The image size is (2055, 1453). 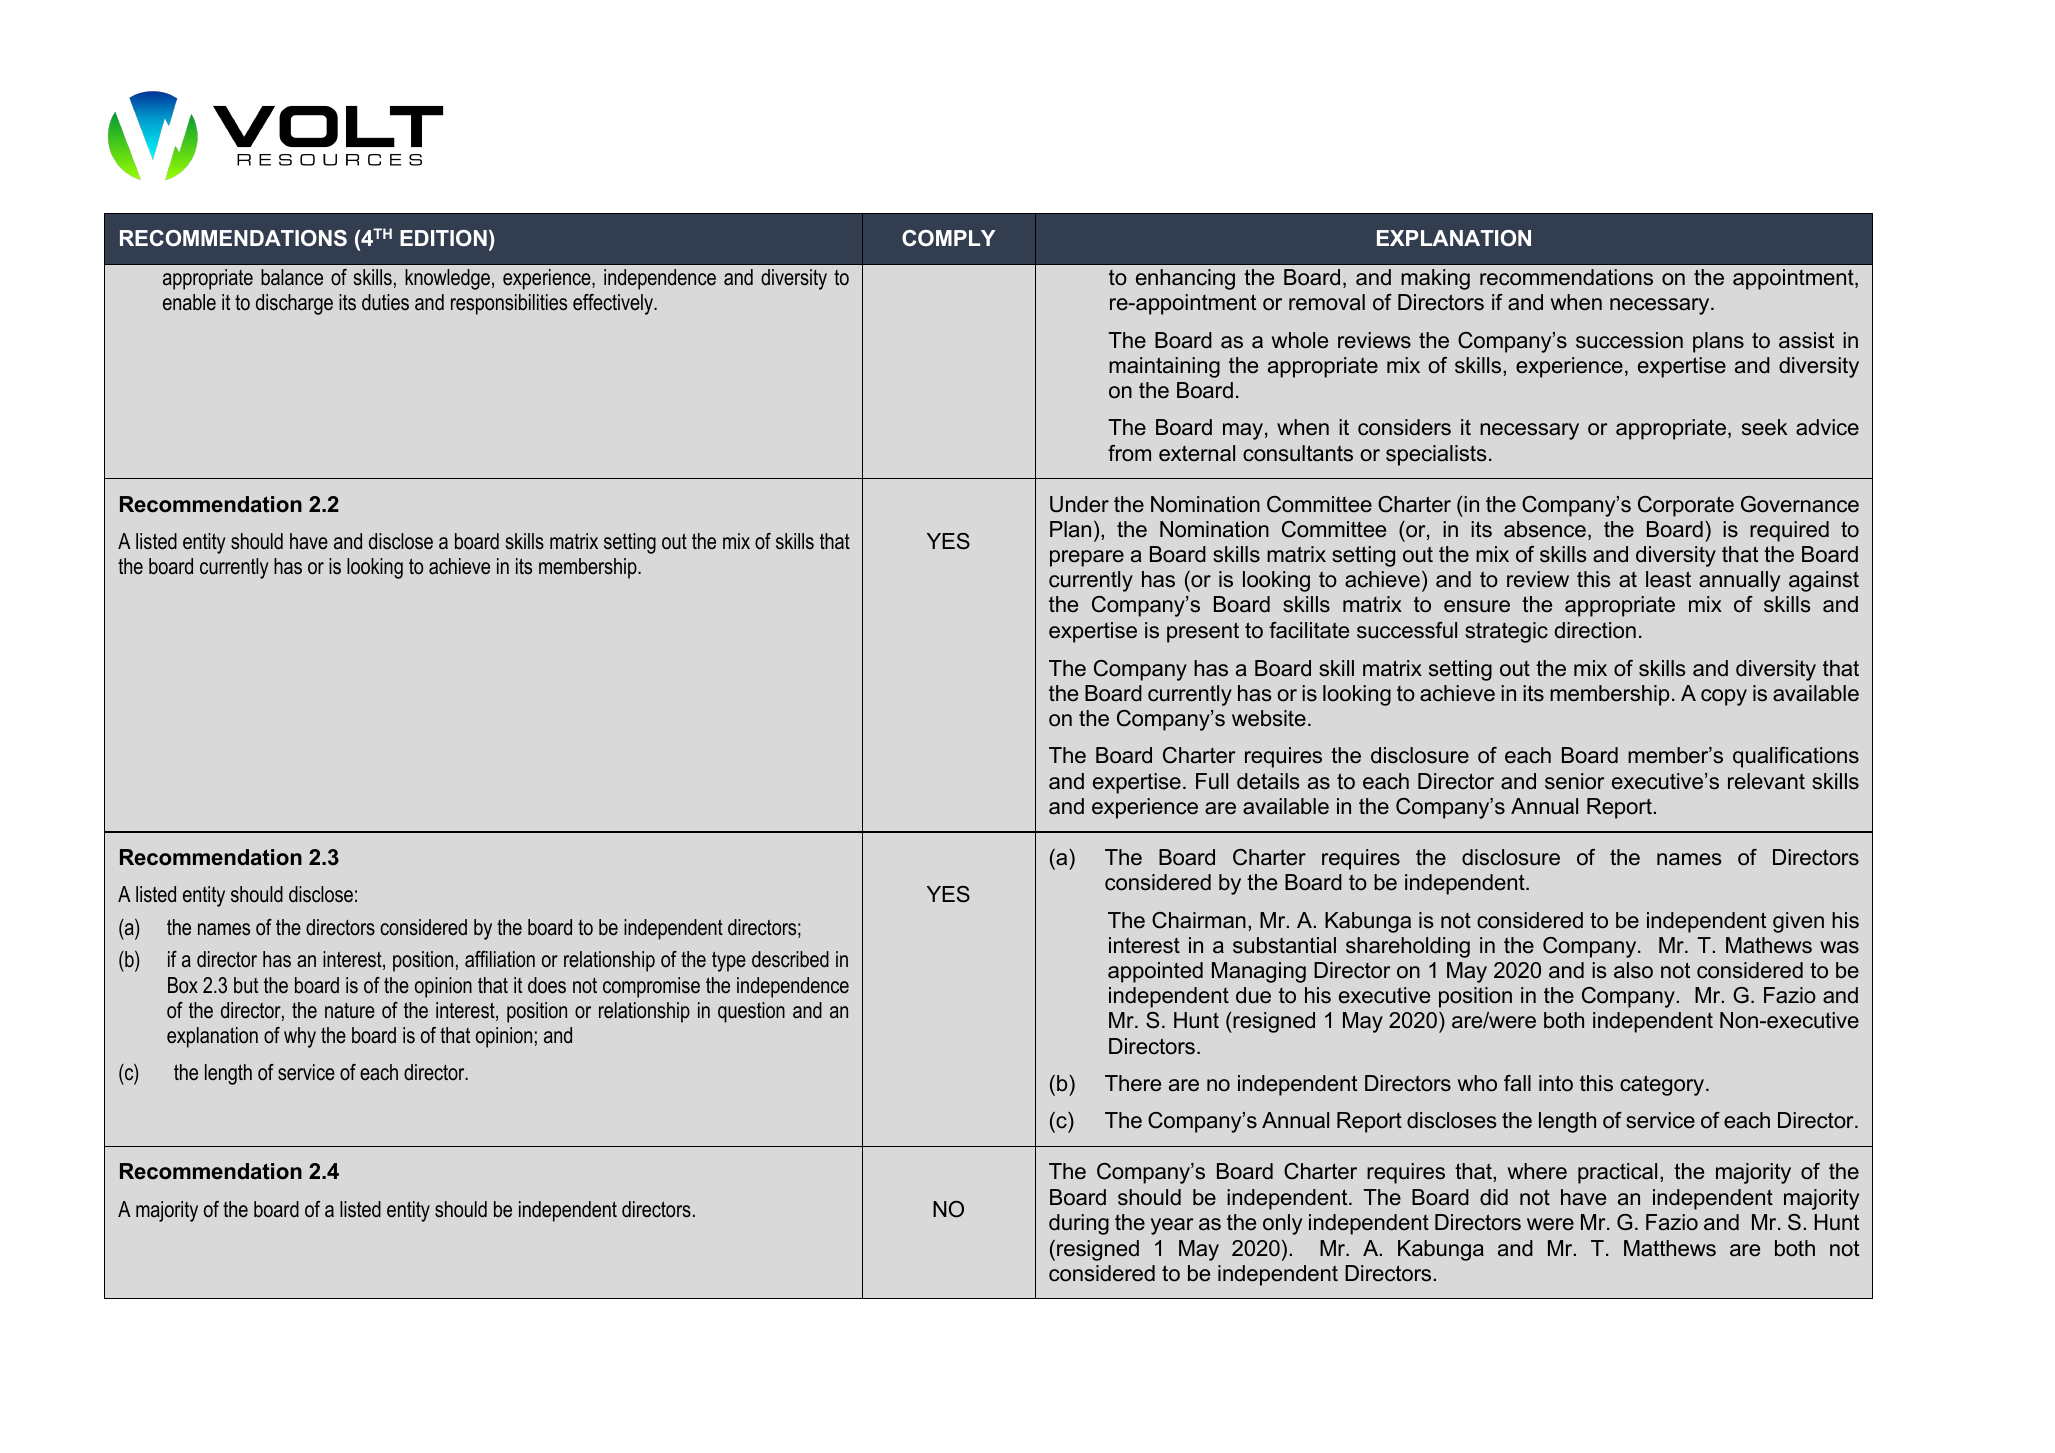 What do you see at coordinates (1087, 558) in the page?
I see `prepare` at bounding box center [1087, 558].
